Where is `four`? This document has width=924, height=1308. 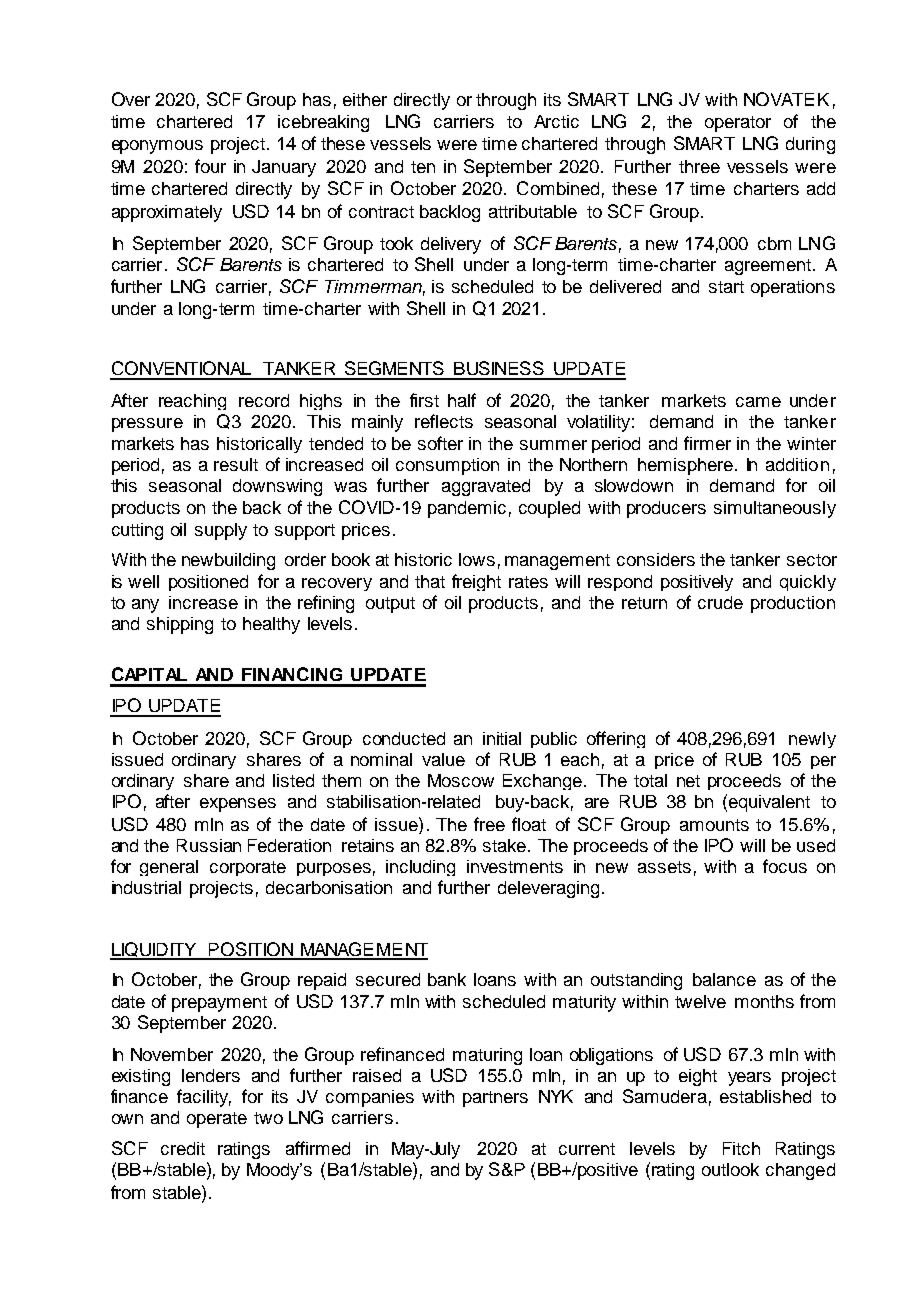 four is located at coordinates (210, 166).
